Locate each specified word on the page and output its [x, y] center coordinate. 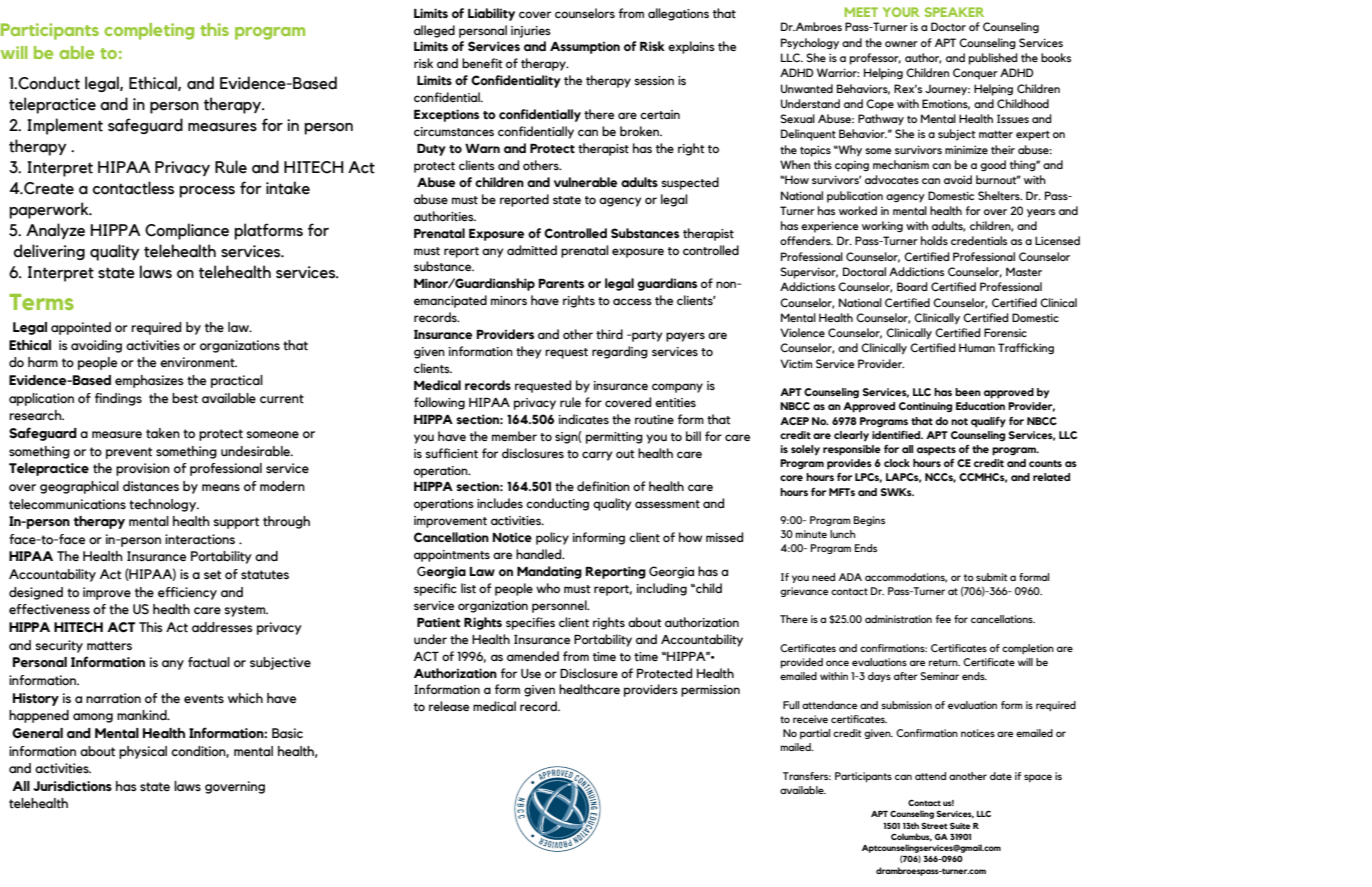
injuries [531, 32]
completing [149, 31]
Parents [561, 283]
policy [552, 538]
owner [901, 44]
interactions [200, 539]
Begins [869, 521]
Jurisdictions [72, 786]
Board [912, 286]
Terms [41, 302]
